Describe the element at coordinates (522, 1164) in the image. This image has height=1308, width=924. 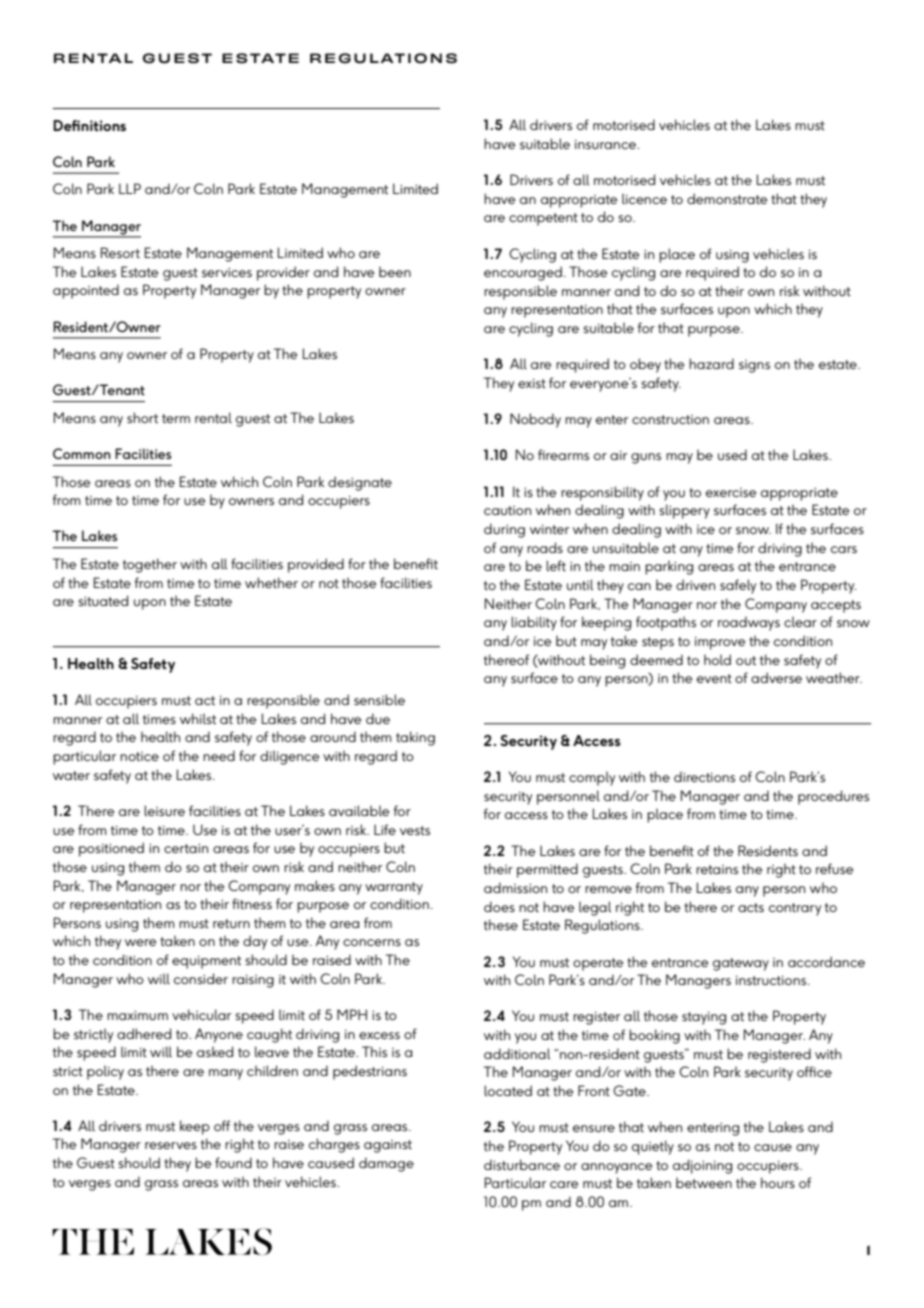
I see `disturbance` at that location.
